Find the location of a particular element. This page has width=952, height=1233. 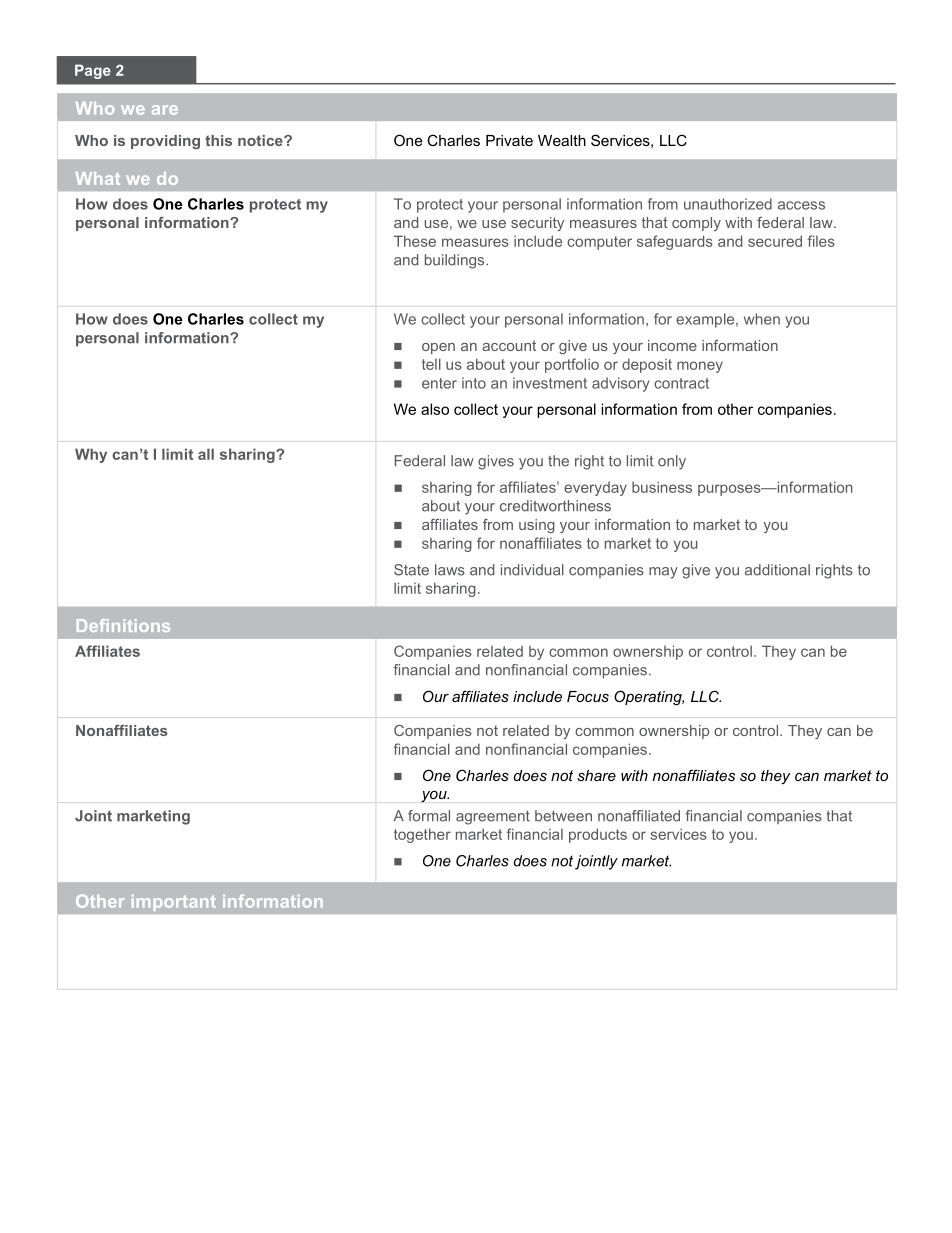

formal is located at coordinates (429, 816).
